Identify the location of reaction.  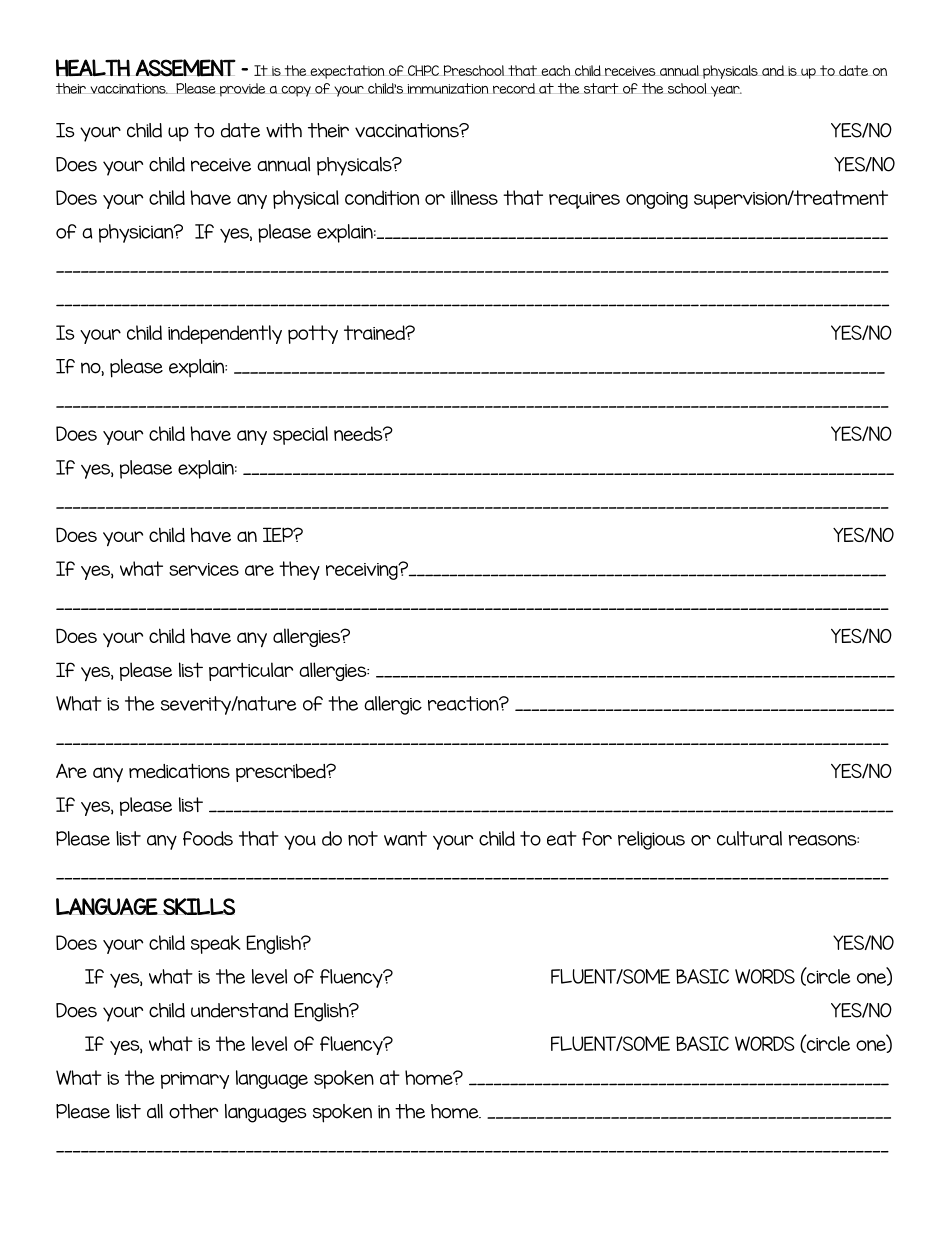
(464, 703).
